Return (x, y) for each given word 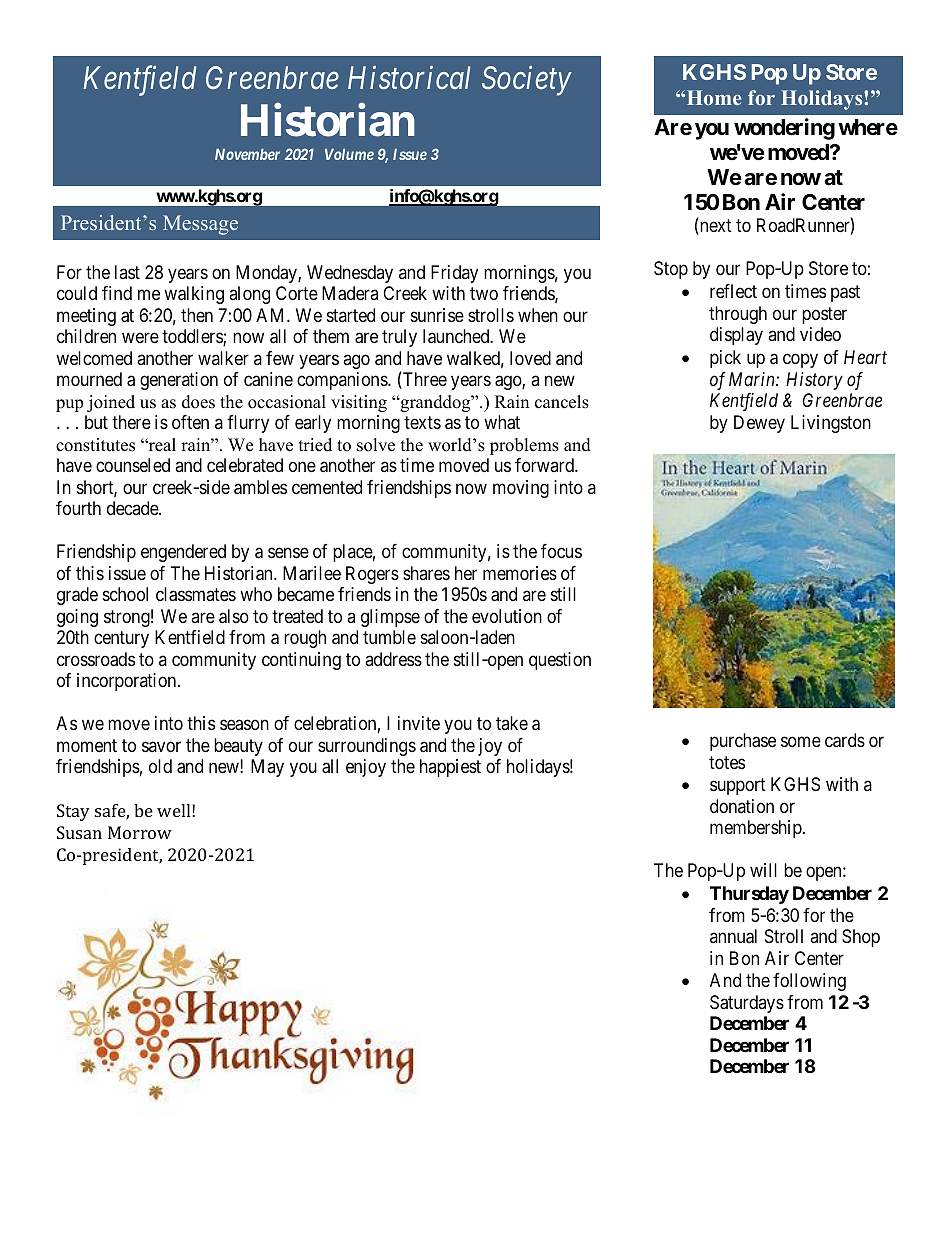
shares (426, 573)
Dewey (759, 424)
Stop (671, 270)
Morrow (140, 832)
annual (733, 936)
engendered (183, 553)
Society (527, 81)
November (247, 154)
